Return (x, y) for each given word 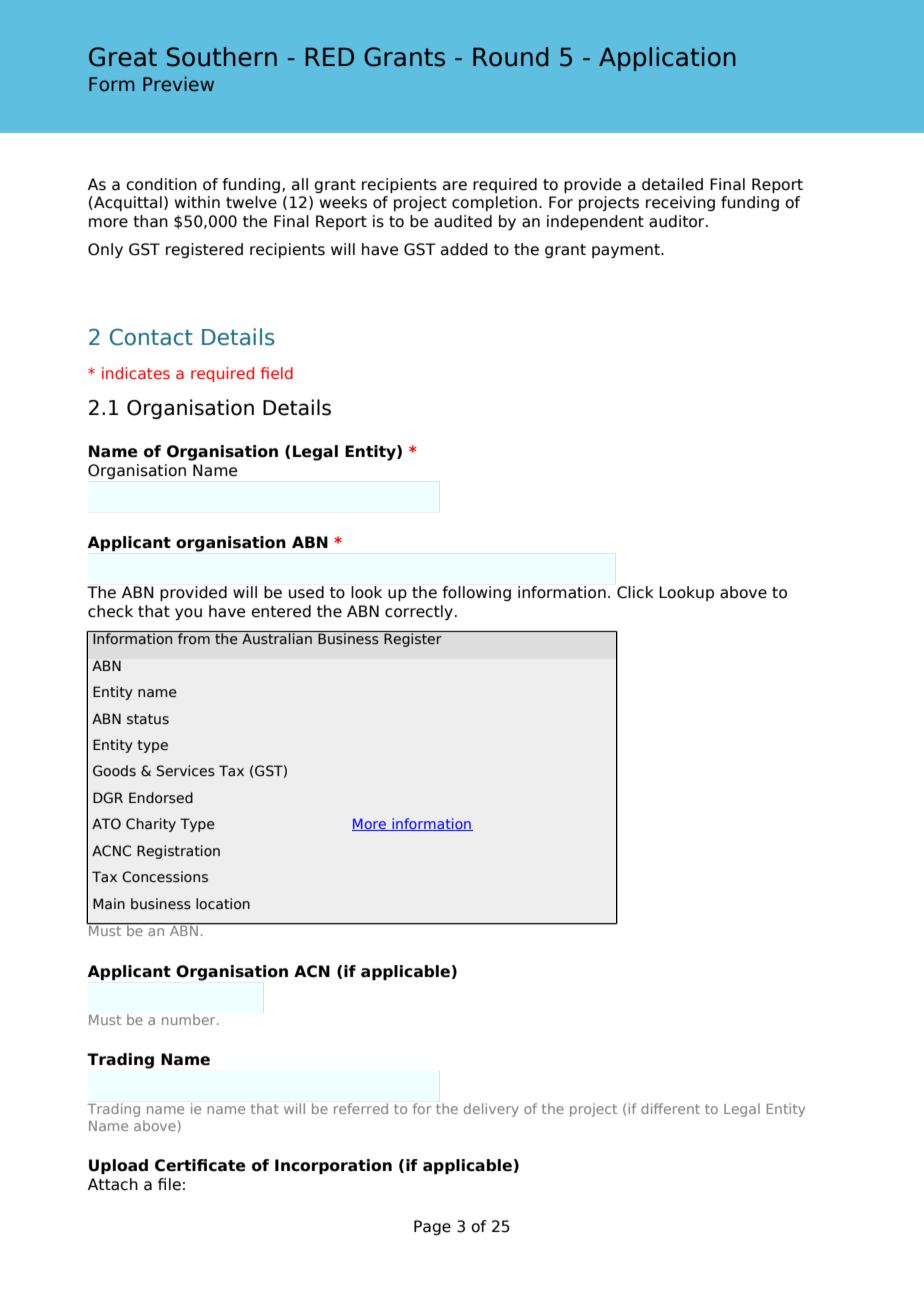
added (464, 249)
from (194, 638)
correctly (419, 612)
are (455, 186)
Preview (178, 84)
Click (635, 592)
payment (627, 251)
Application (667, 59)
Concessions (165, 877)
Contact (151, 337)
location (223, 904)
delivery (491, 1110)
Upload (118, 1166)
